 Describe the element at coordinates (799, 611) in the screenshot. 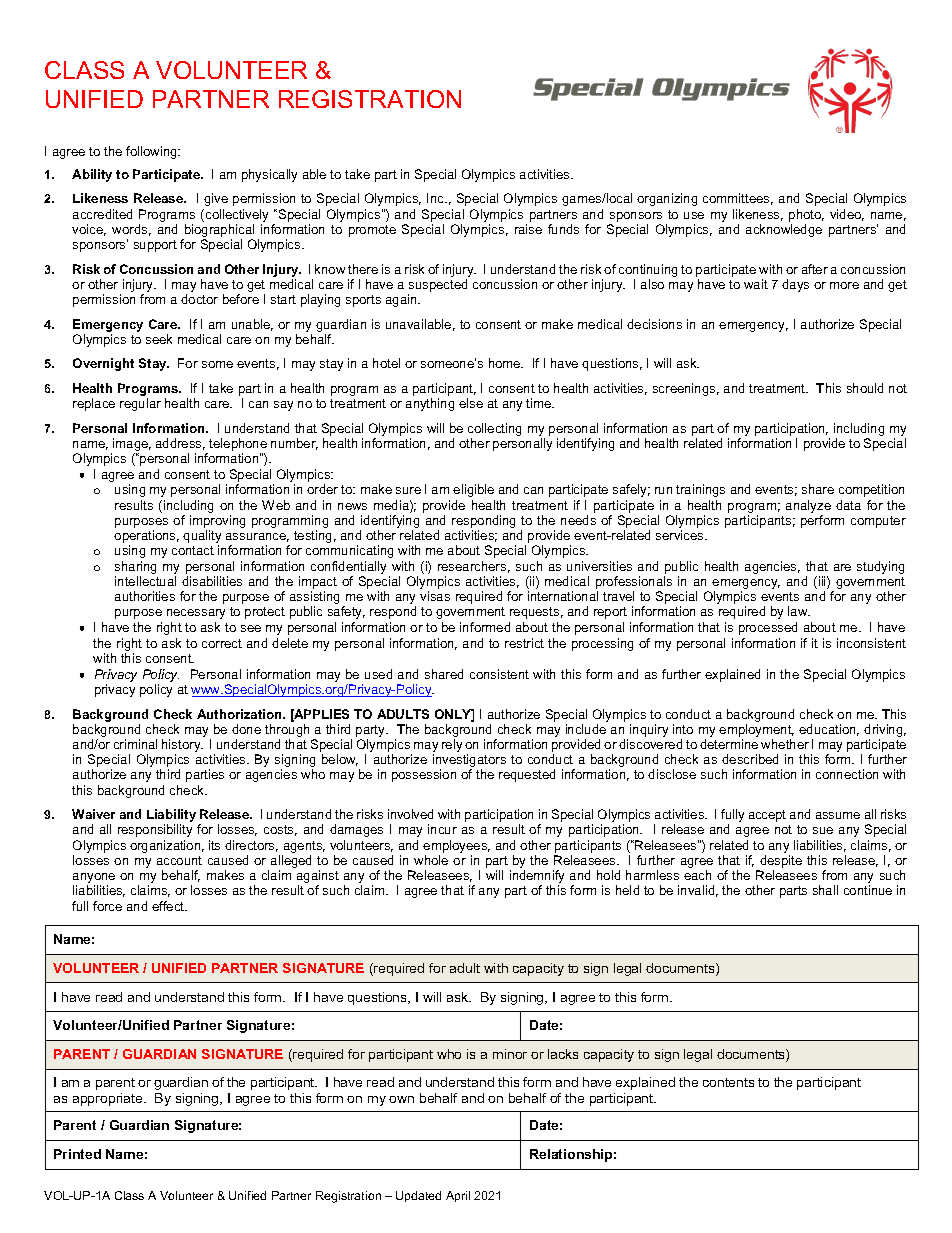

I see `law` at that location.
